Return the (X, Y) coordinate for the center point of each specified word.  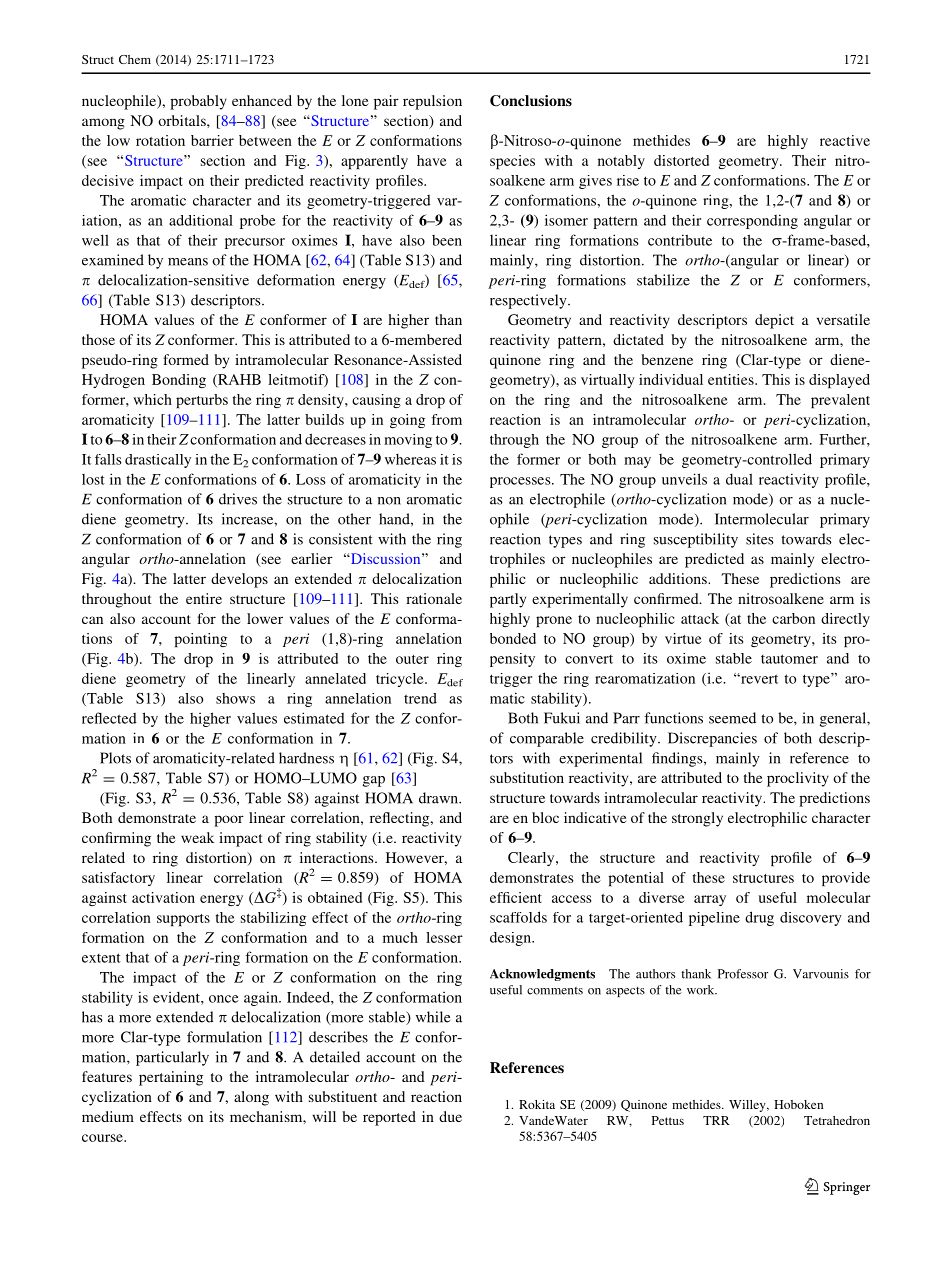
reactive (845, 140)
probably (198, 102)
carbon (793, 618)
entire (204, 598)
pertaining (171, 1078)
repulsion (432, 102)
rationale (434, 598)
